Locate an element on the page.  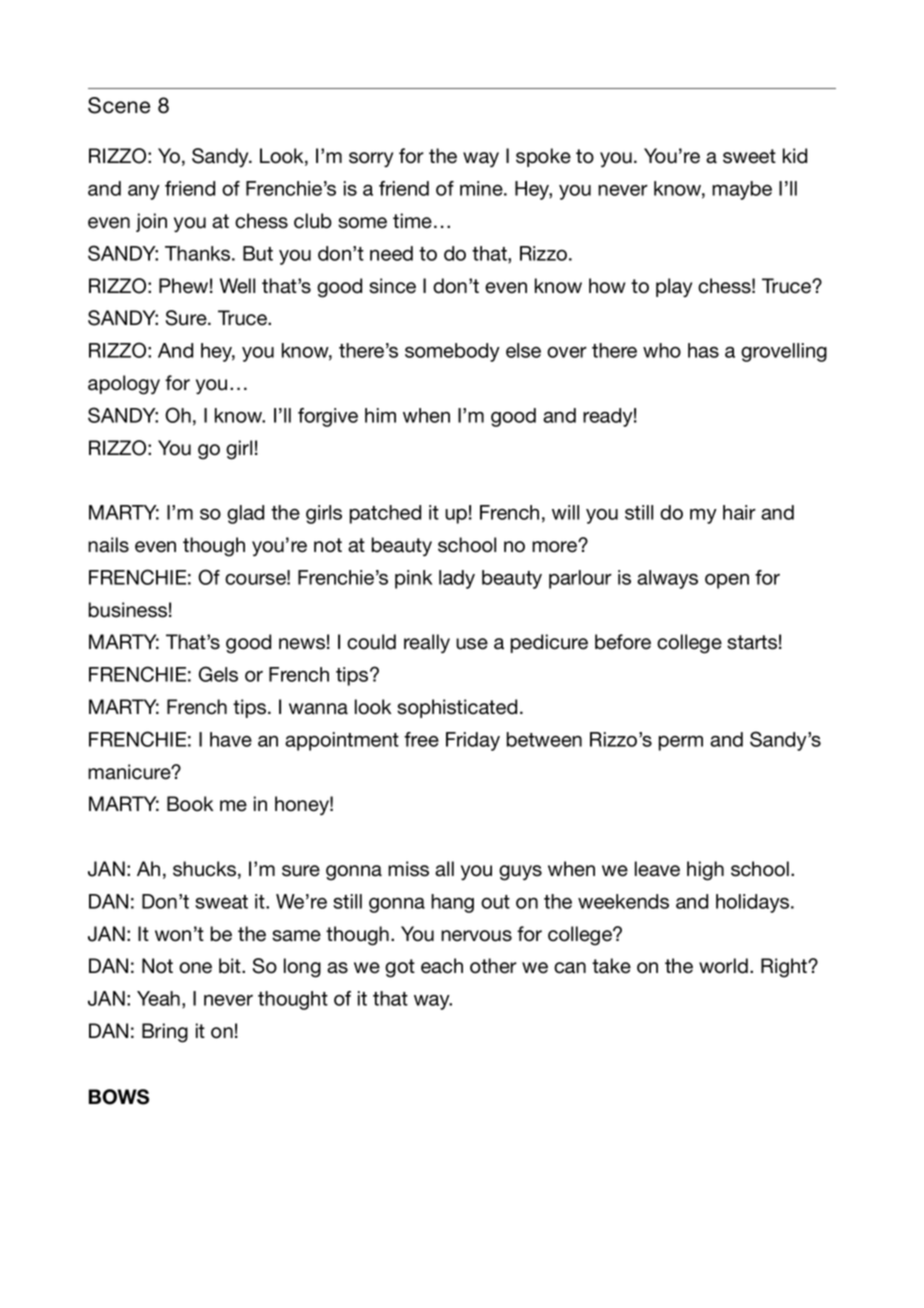
sophisticated is located at coordinates (457, 708).
